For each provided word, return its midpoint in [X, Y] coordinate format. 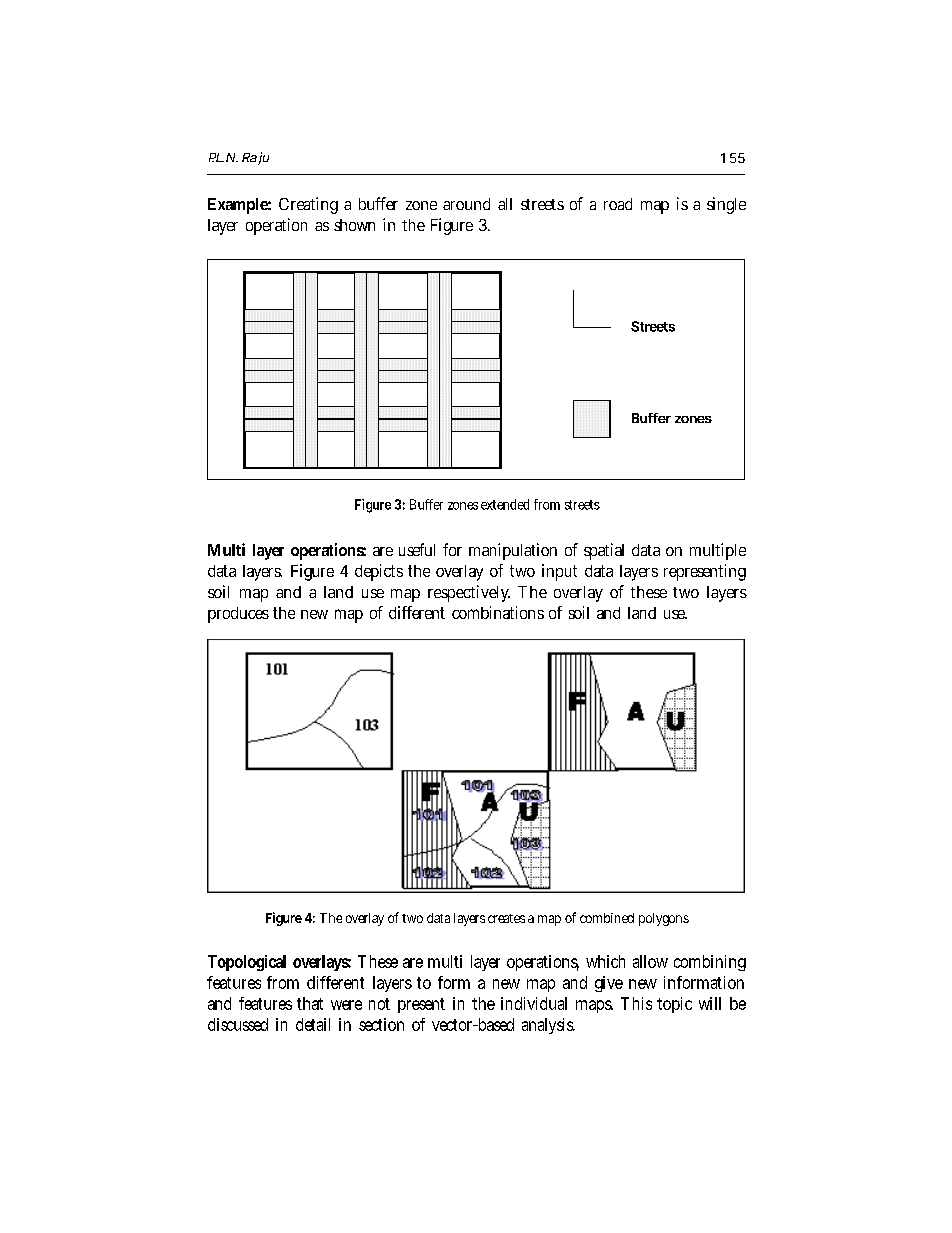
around [466, 204]
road [618, 204]
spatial [604, 551]
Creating [308, 205]
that [310, 1003]
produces [238, 615]
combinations [498, 612]
